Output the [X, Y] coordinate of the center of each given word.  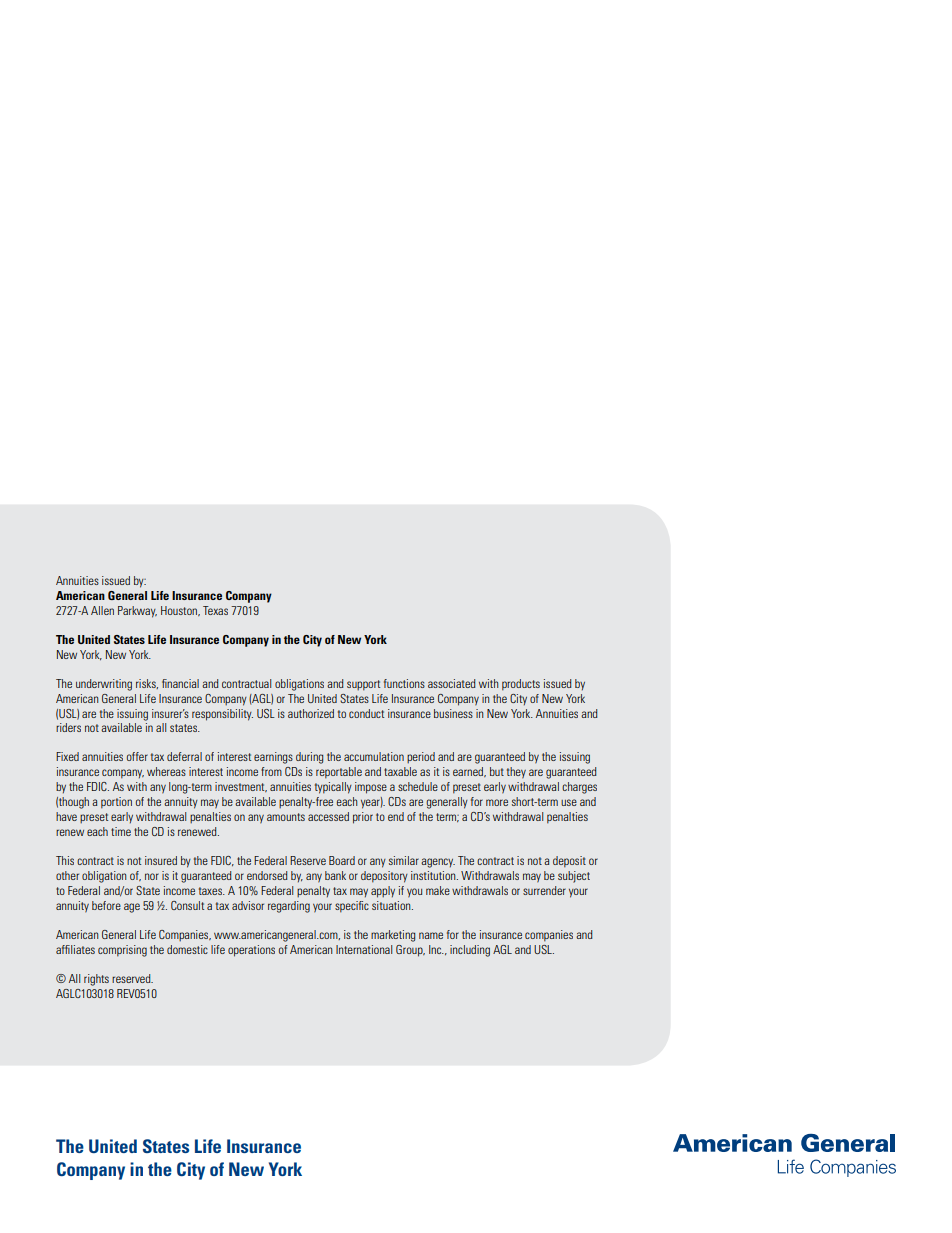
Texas [215, 610]
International [364, 949]
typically [333, 788]
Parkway [137, 612]
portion [116, 803]
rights [96, 980]
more [497, 802]
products [521, 685]
